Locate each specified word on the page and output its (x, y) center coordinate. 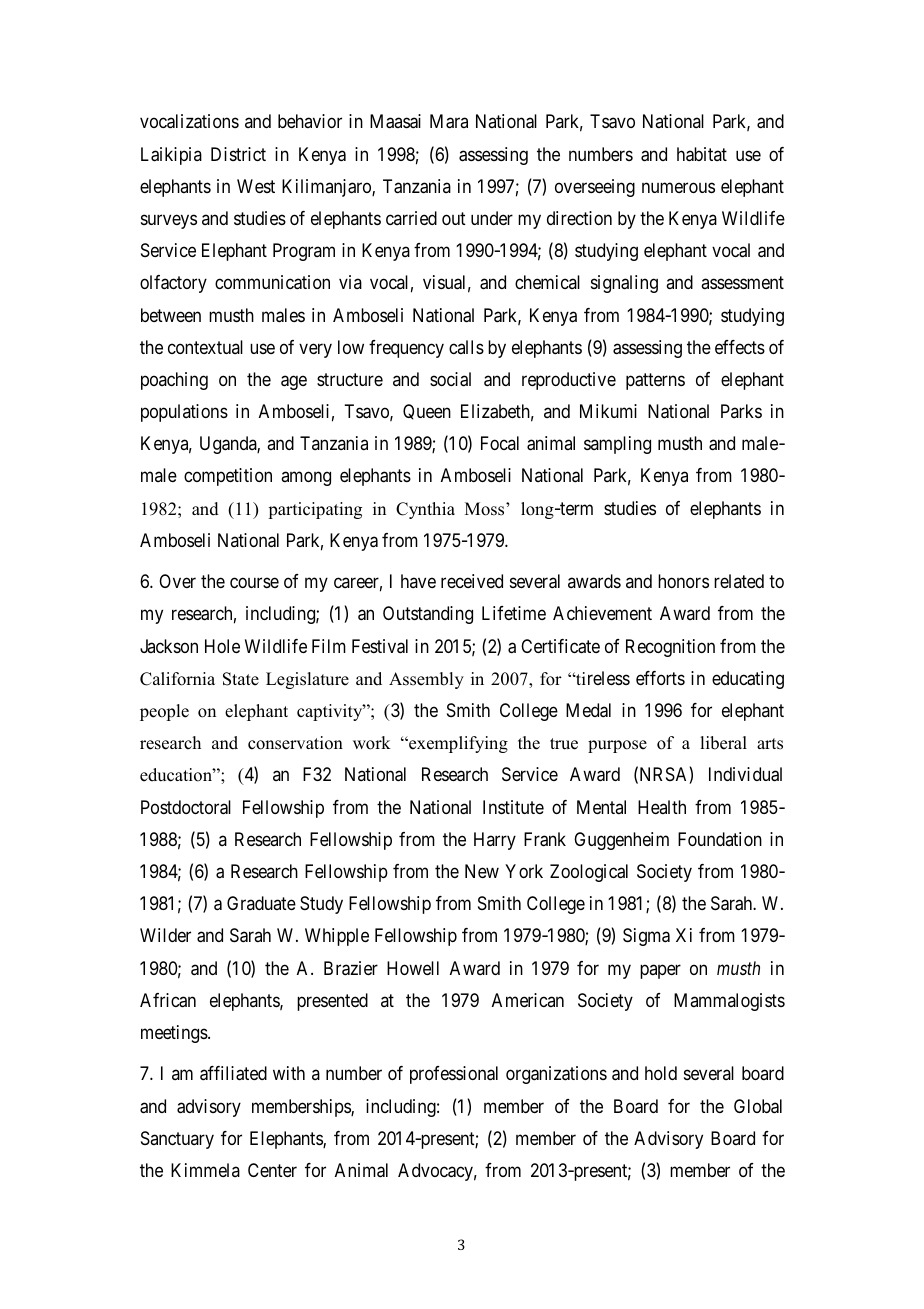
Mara (449, 121)
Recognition (670, 648)
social (450, 379)
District (238, 154)
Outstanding (428, 615)
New (482, 871)
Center (272, 1170)
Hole (222, 646)
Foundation (720, 839)
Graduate (261, 903)
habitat (702, 154)
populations (184, 413)
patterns (655, 381)
